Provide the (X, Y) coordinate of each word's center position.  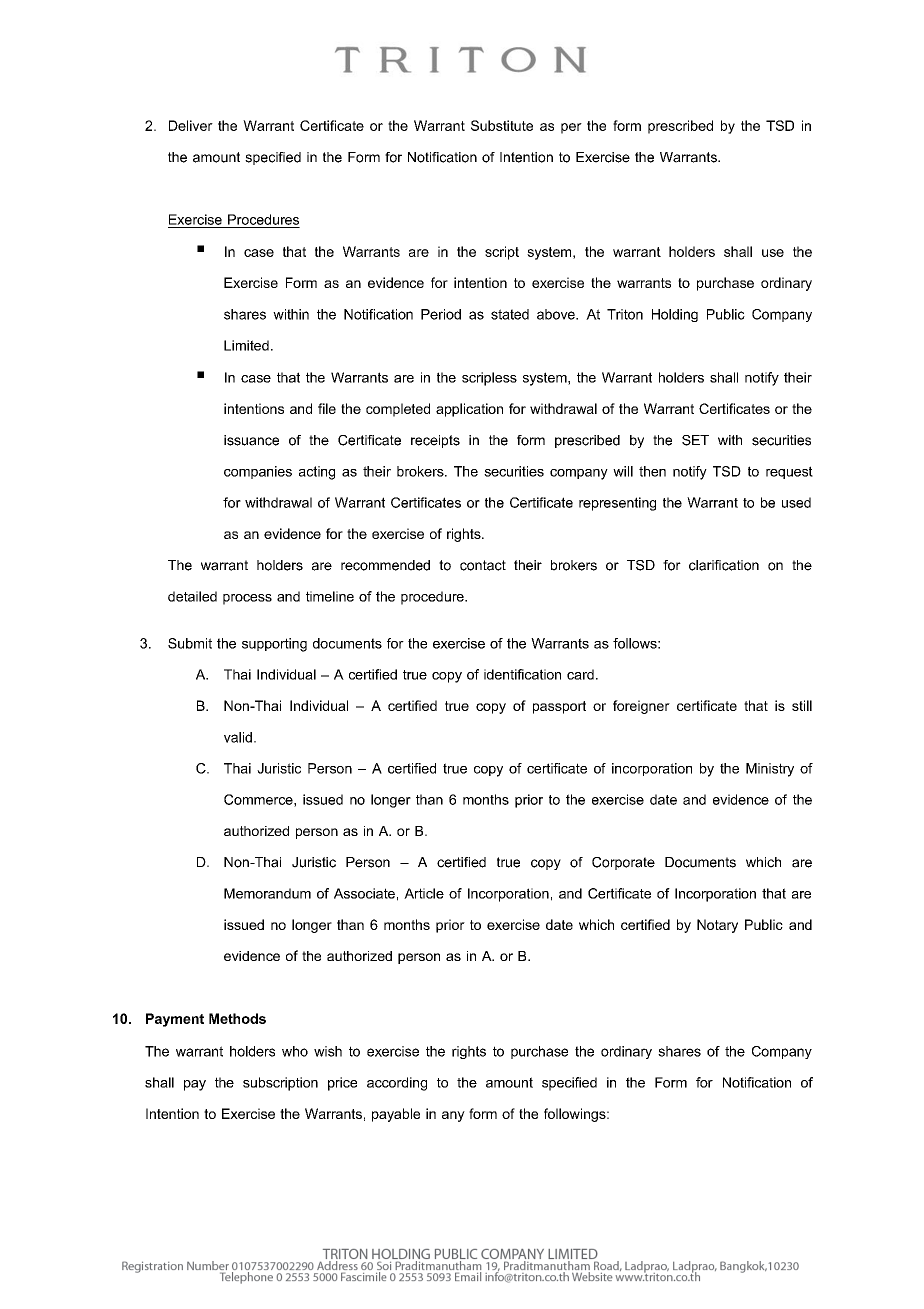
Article (424, 893)
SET (695, 440)
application (469, 410)
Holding (675, 315)
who (295, 1051)
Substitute (502, 125)
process (247, 599)
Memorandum (267, 893)
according (397, 1084)
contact (483, 565)
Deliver (191, 125)
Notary (717, 926)
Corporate (623, 863)
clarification (724, 565)
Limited (246, 345)
